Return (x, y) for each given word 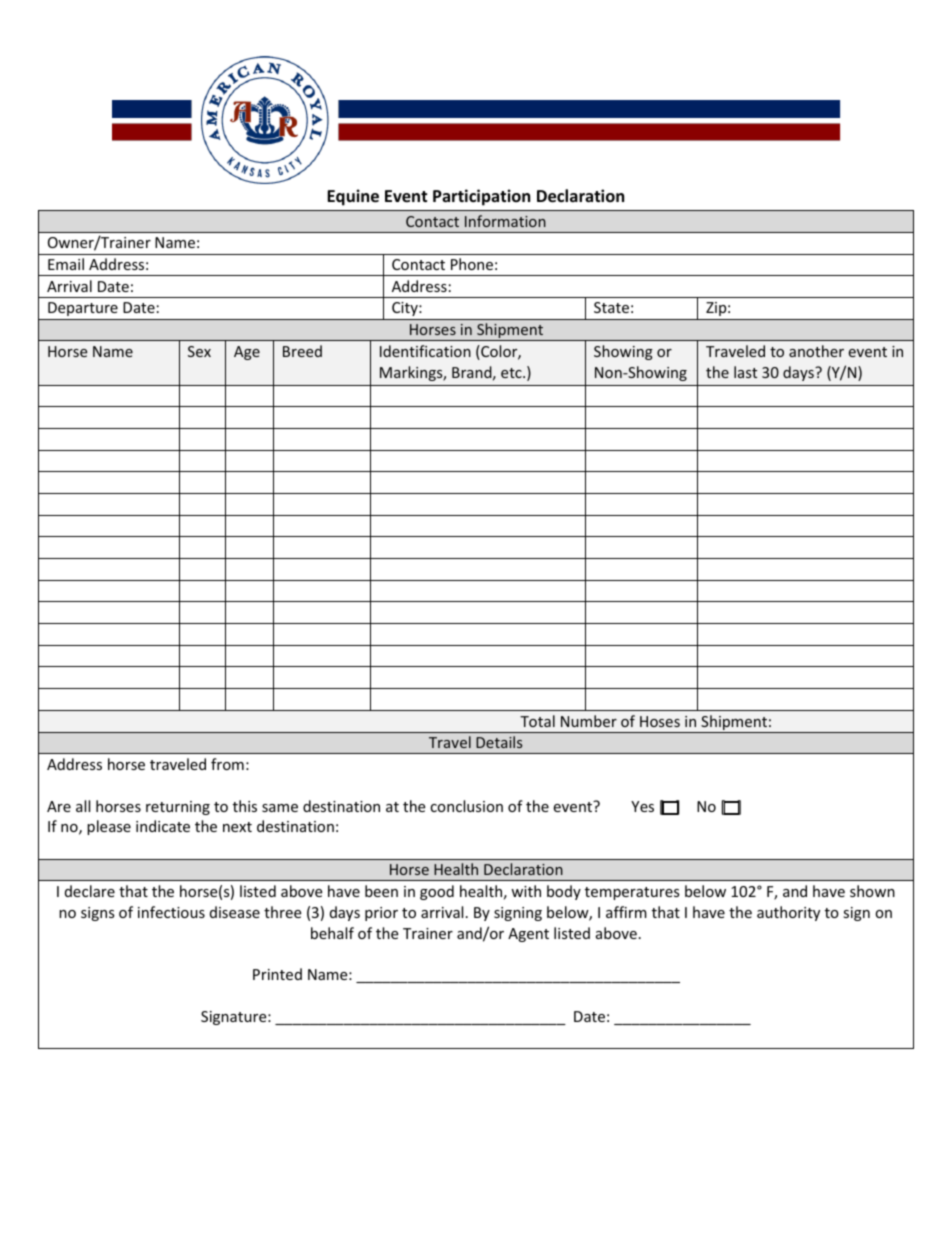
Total (537, 721)
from (227, 764)
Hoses (660, 721)
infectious (171, 912)
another (816, 351)
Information (505, 221)
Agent (528, 935)
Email (66, 264)
